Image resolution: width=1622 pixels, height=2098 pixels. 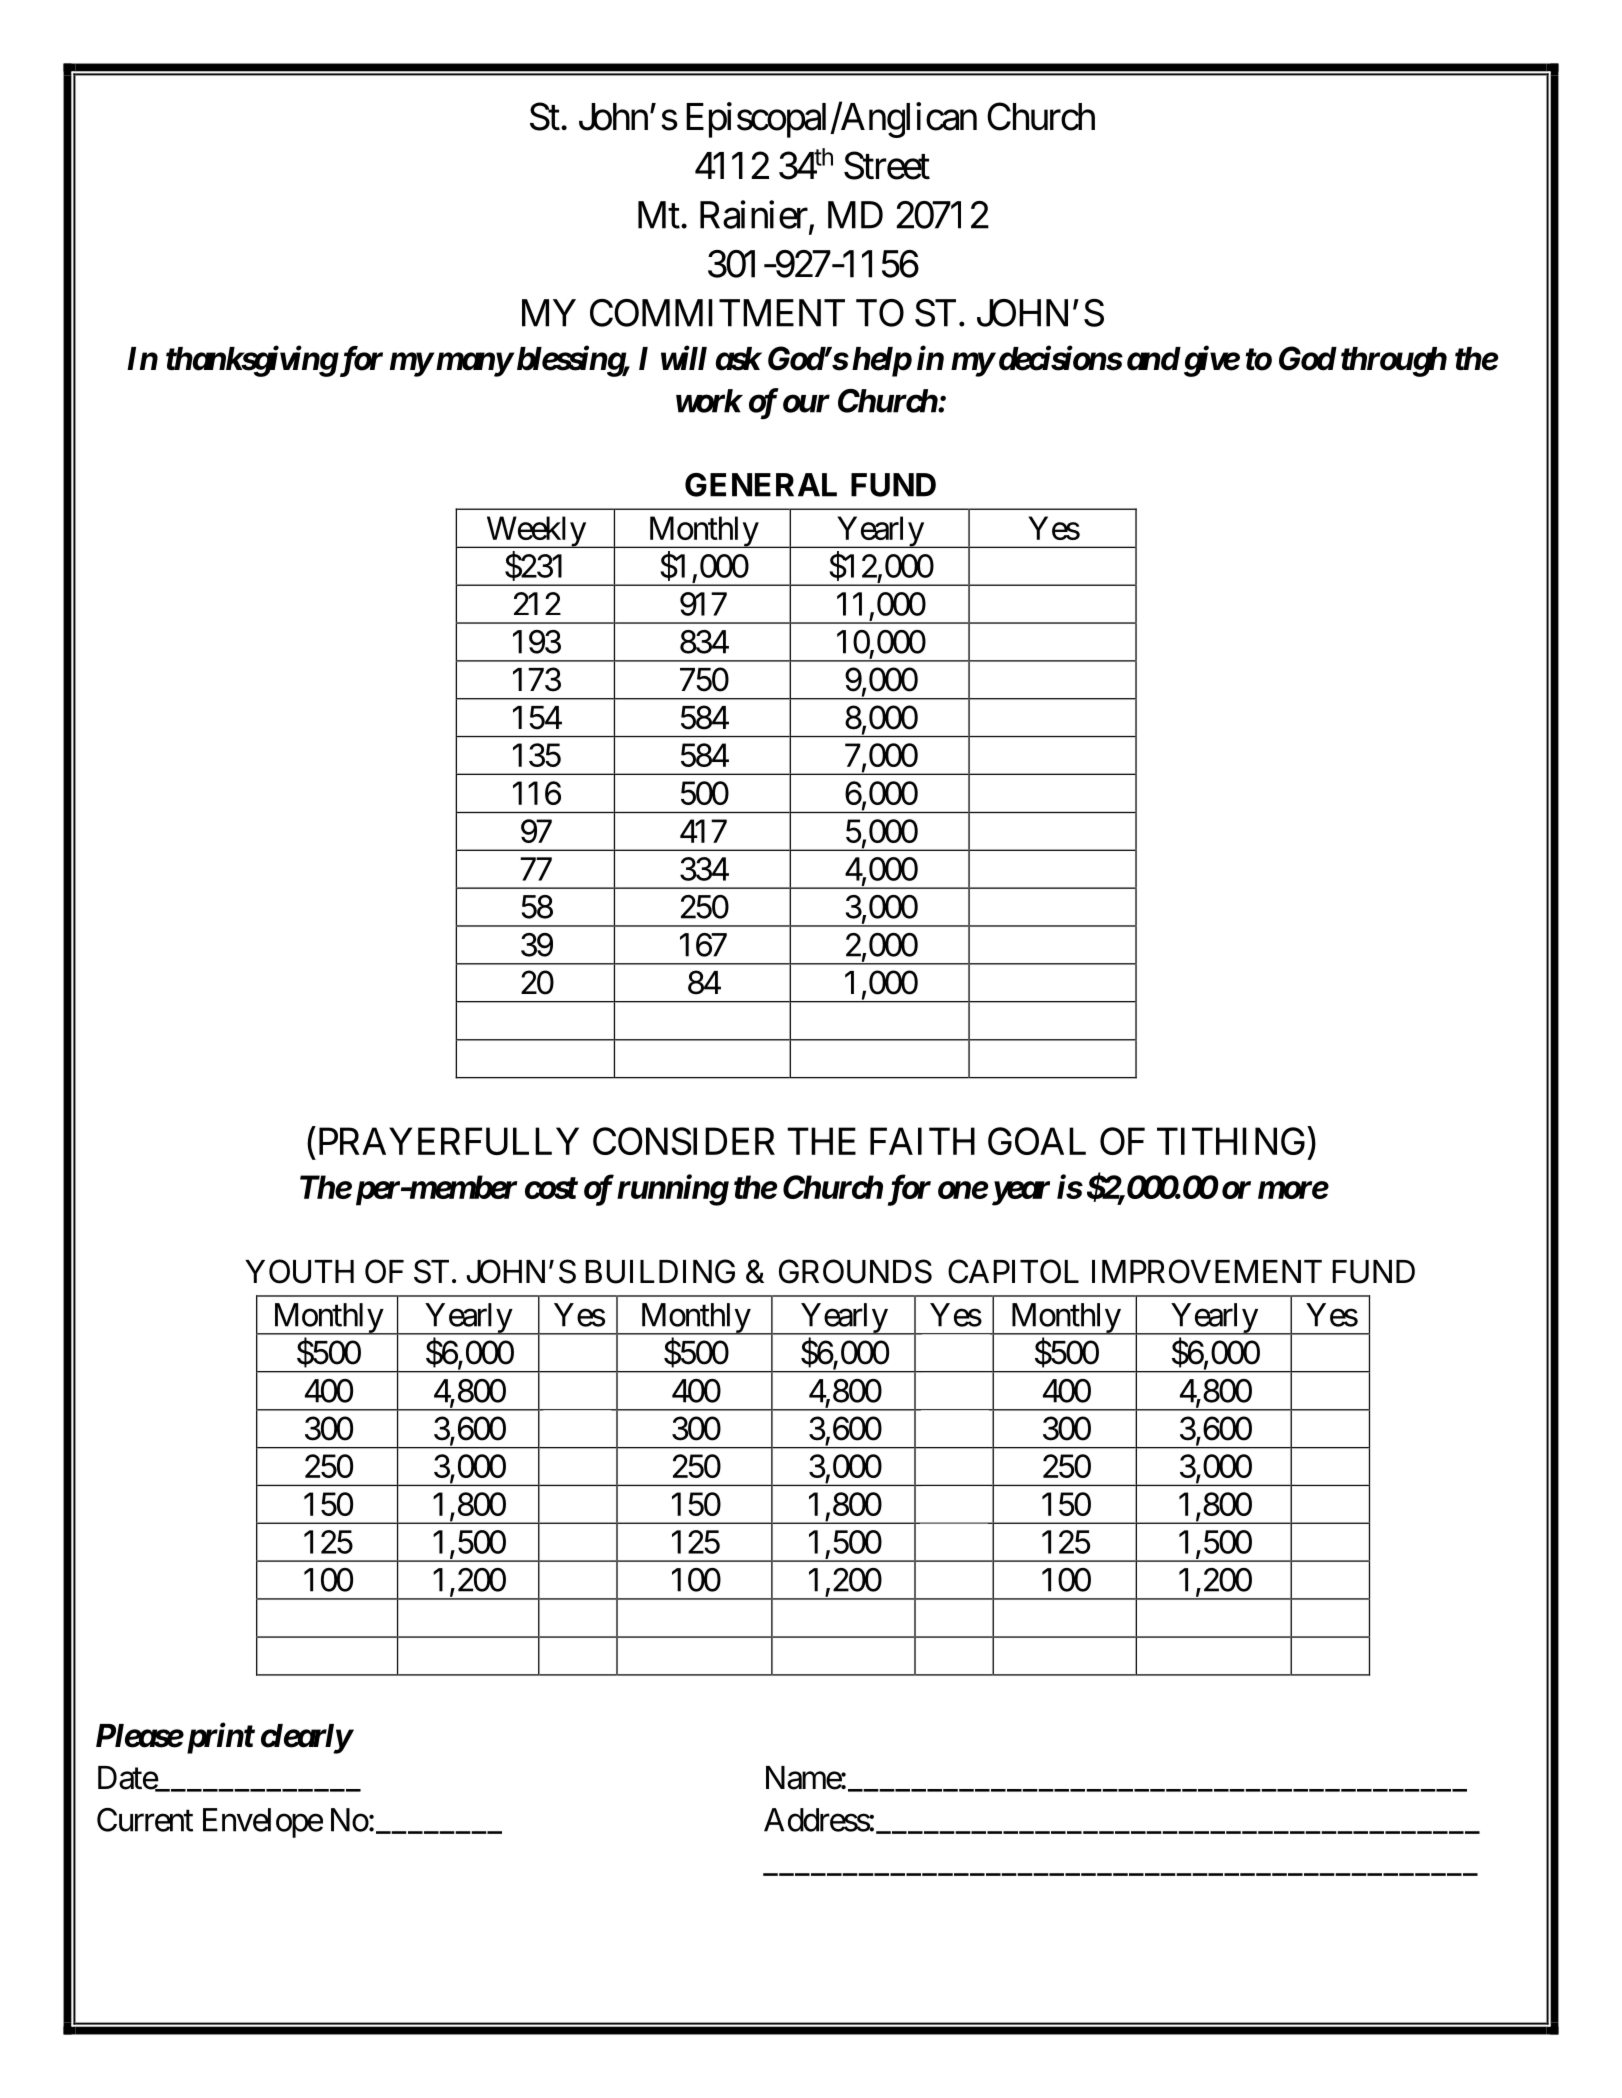 What do you see at coordinates (446, 1142) in the screenshot?
I see `PRAYERFULLY` at bounding box center [446, 1142].
